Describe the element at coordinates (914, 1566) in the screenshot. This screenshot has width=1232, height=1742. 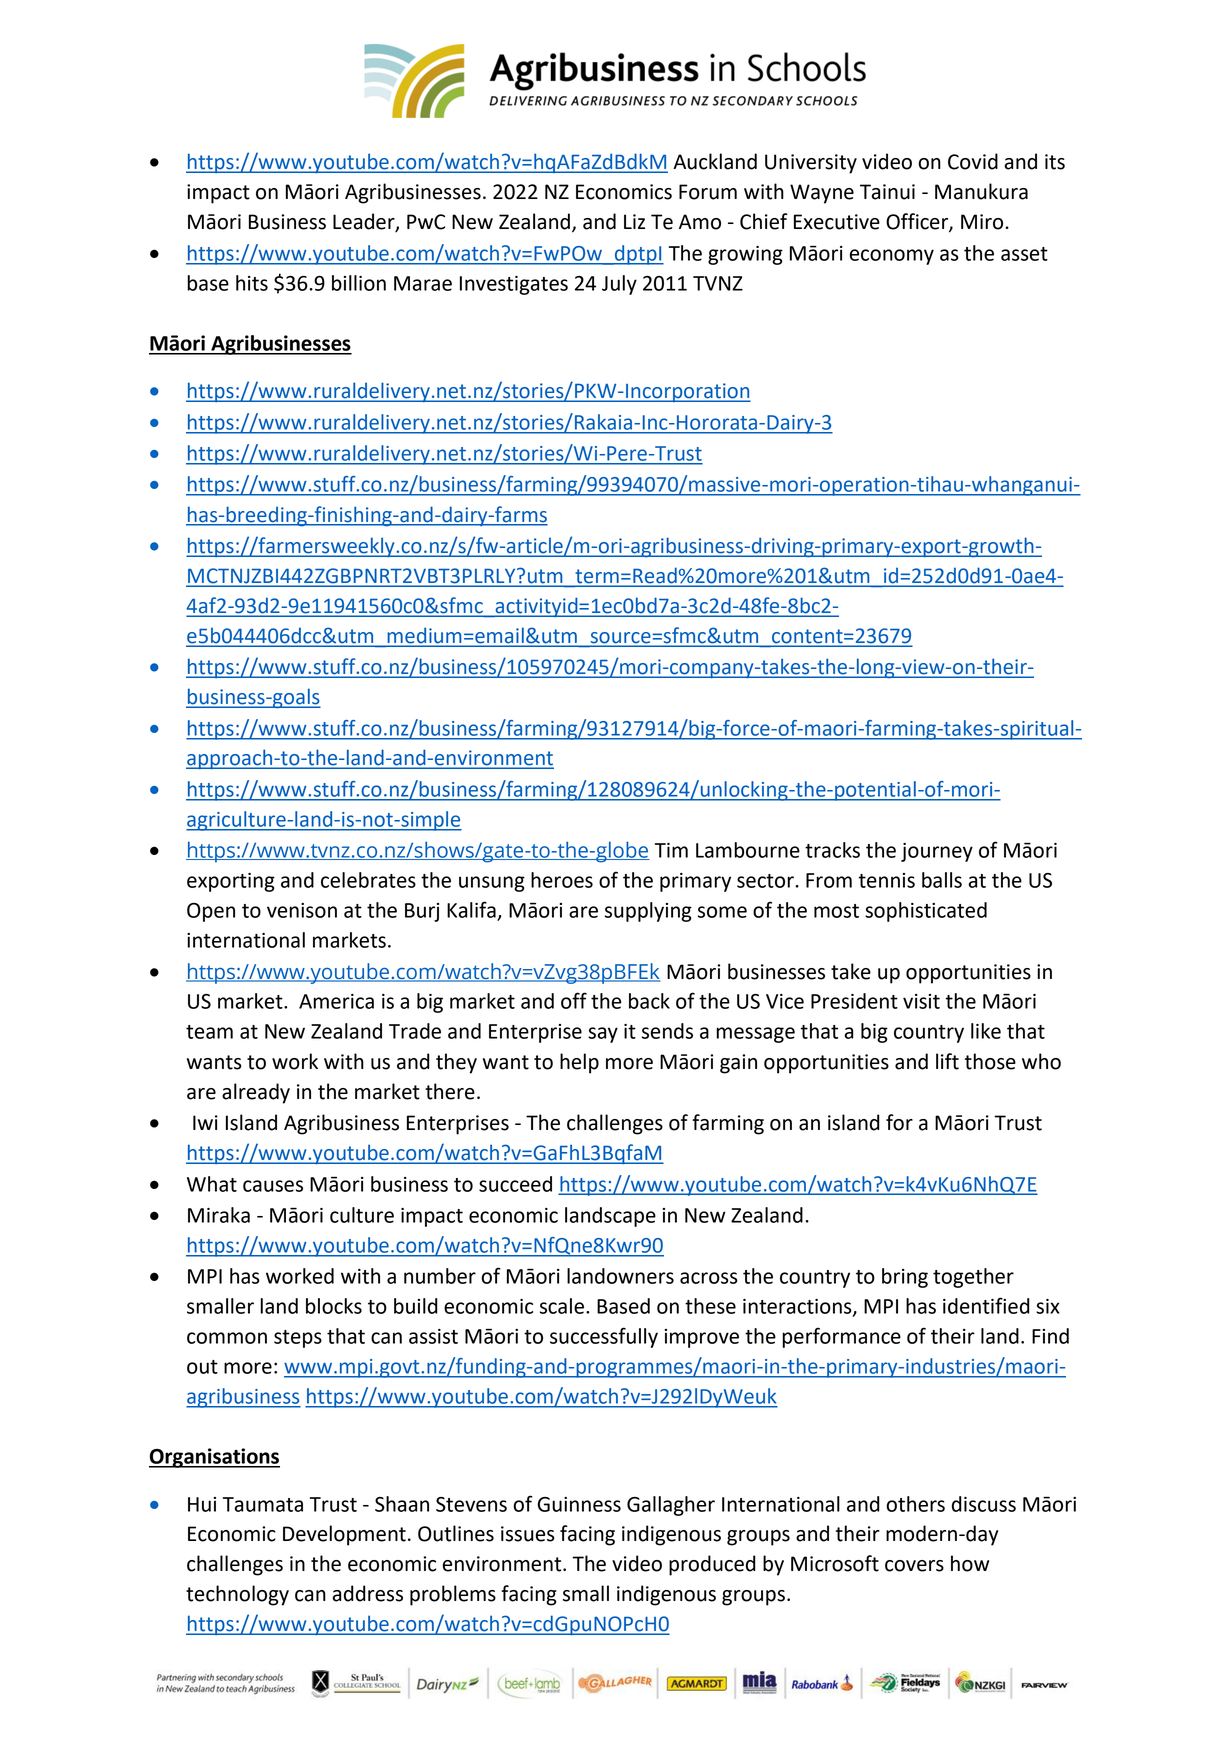
I see `covers` at that location.
